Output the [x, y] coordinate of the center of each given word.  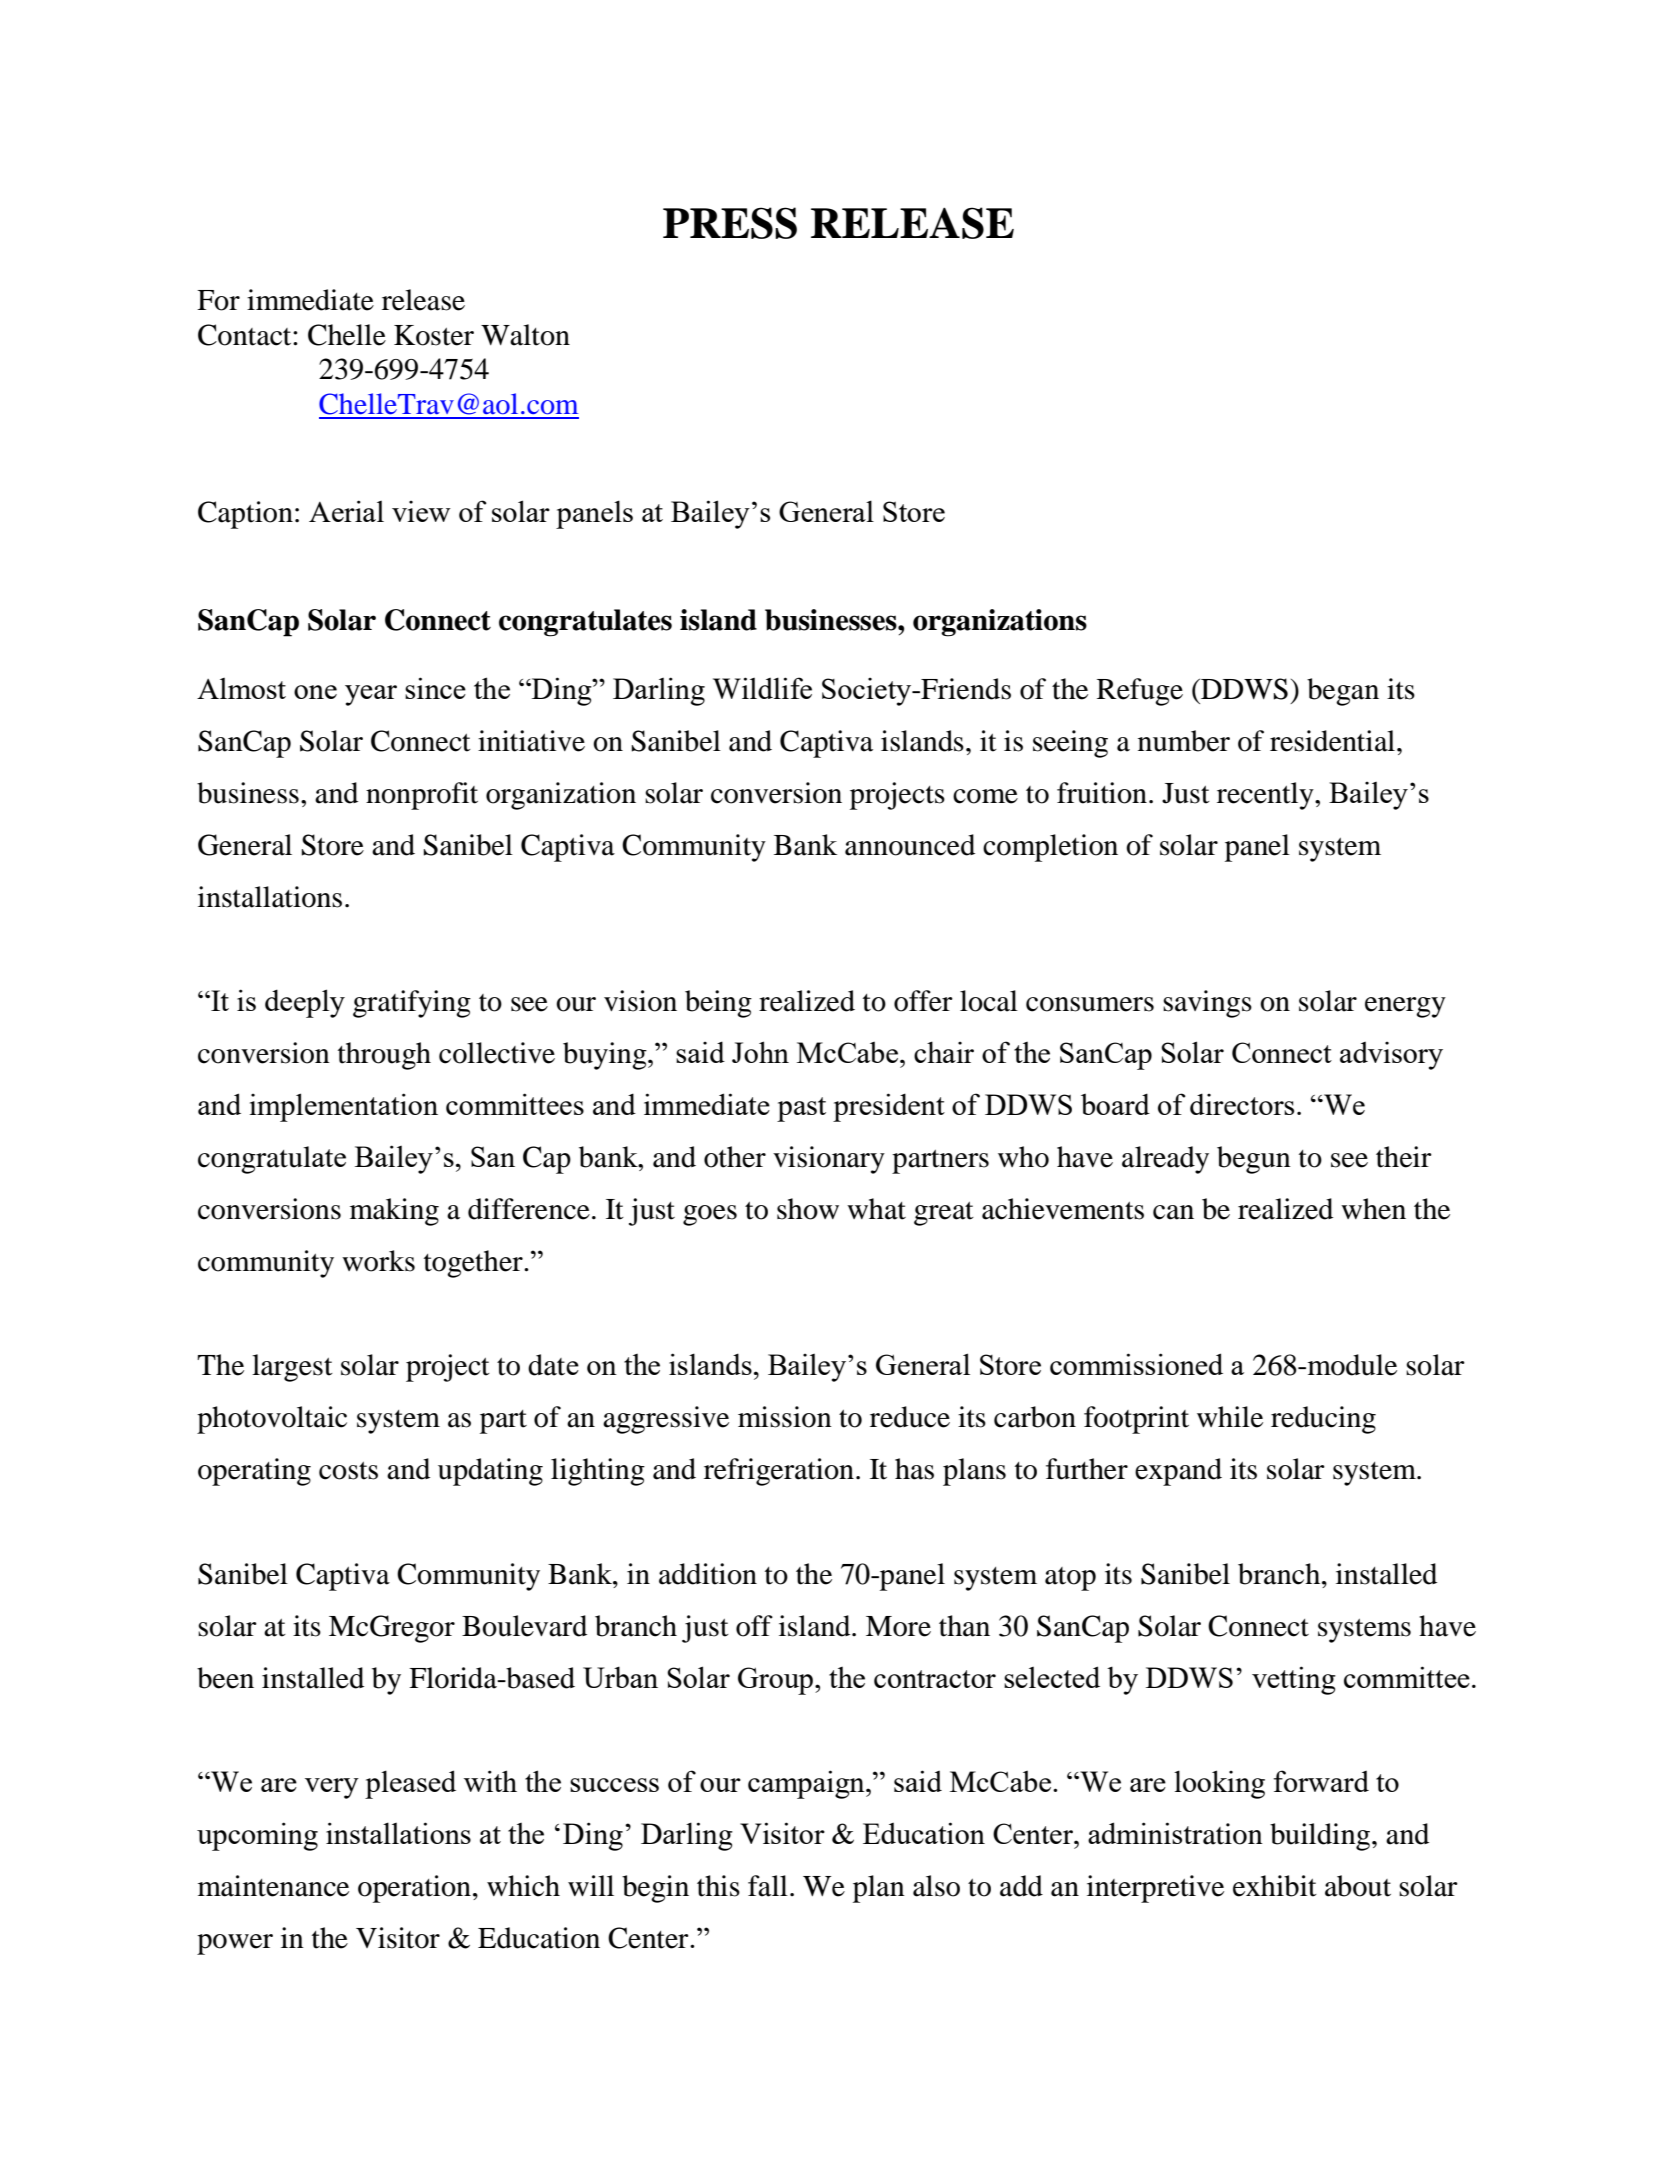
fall [768, 1886]
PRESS [730, 223]
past [801, 1109]
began [1343, 692]
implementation [343, 1107]
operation [414, 1889]
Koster [434, 335]
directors [1242, 1104]
